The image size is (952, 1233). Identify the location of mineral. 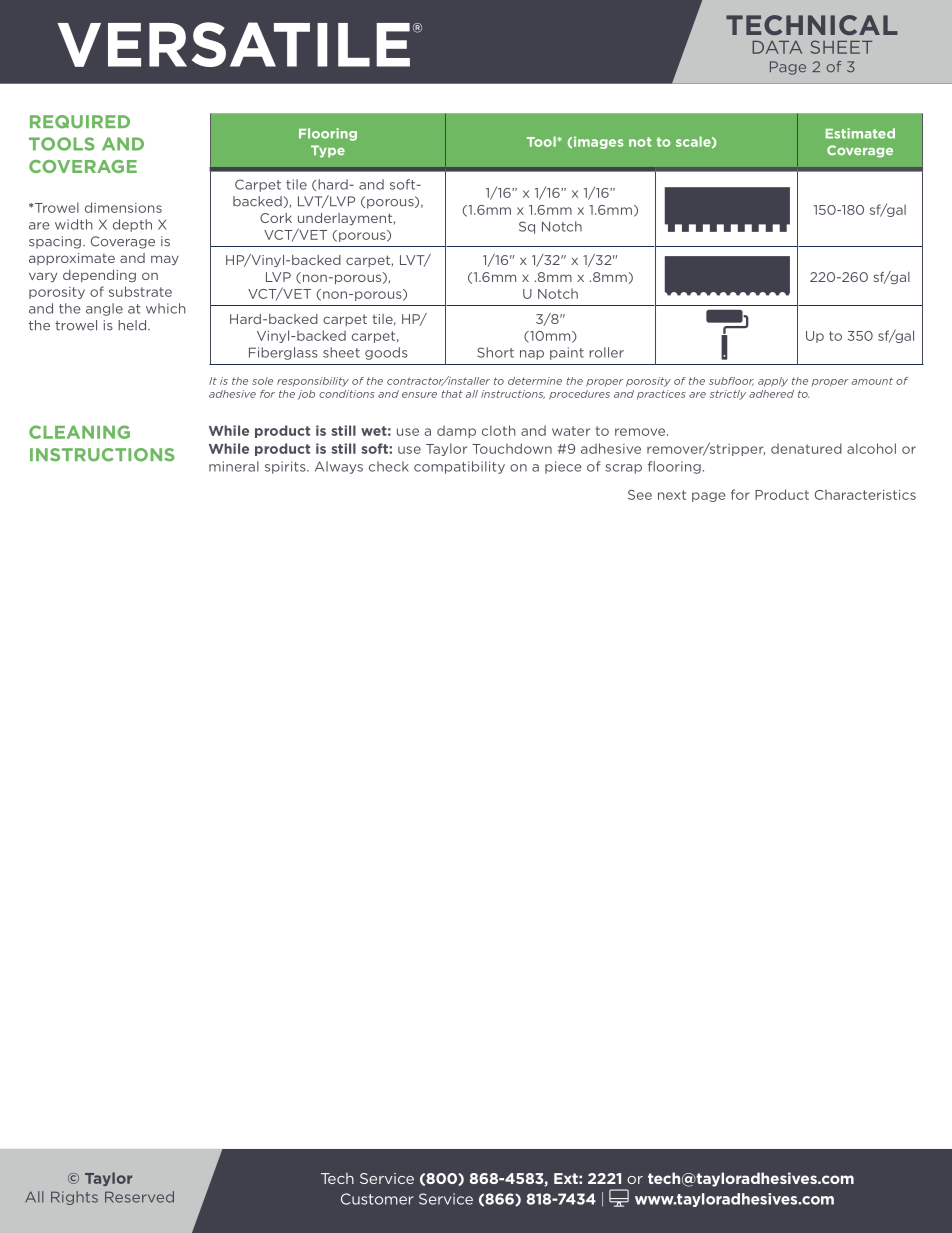
(234, 466).
